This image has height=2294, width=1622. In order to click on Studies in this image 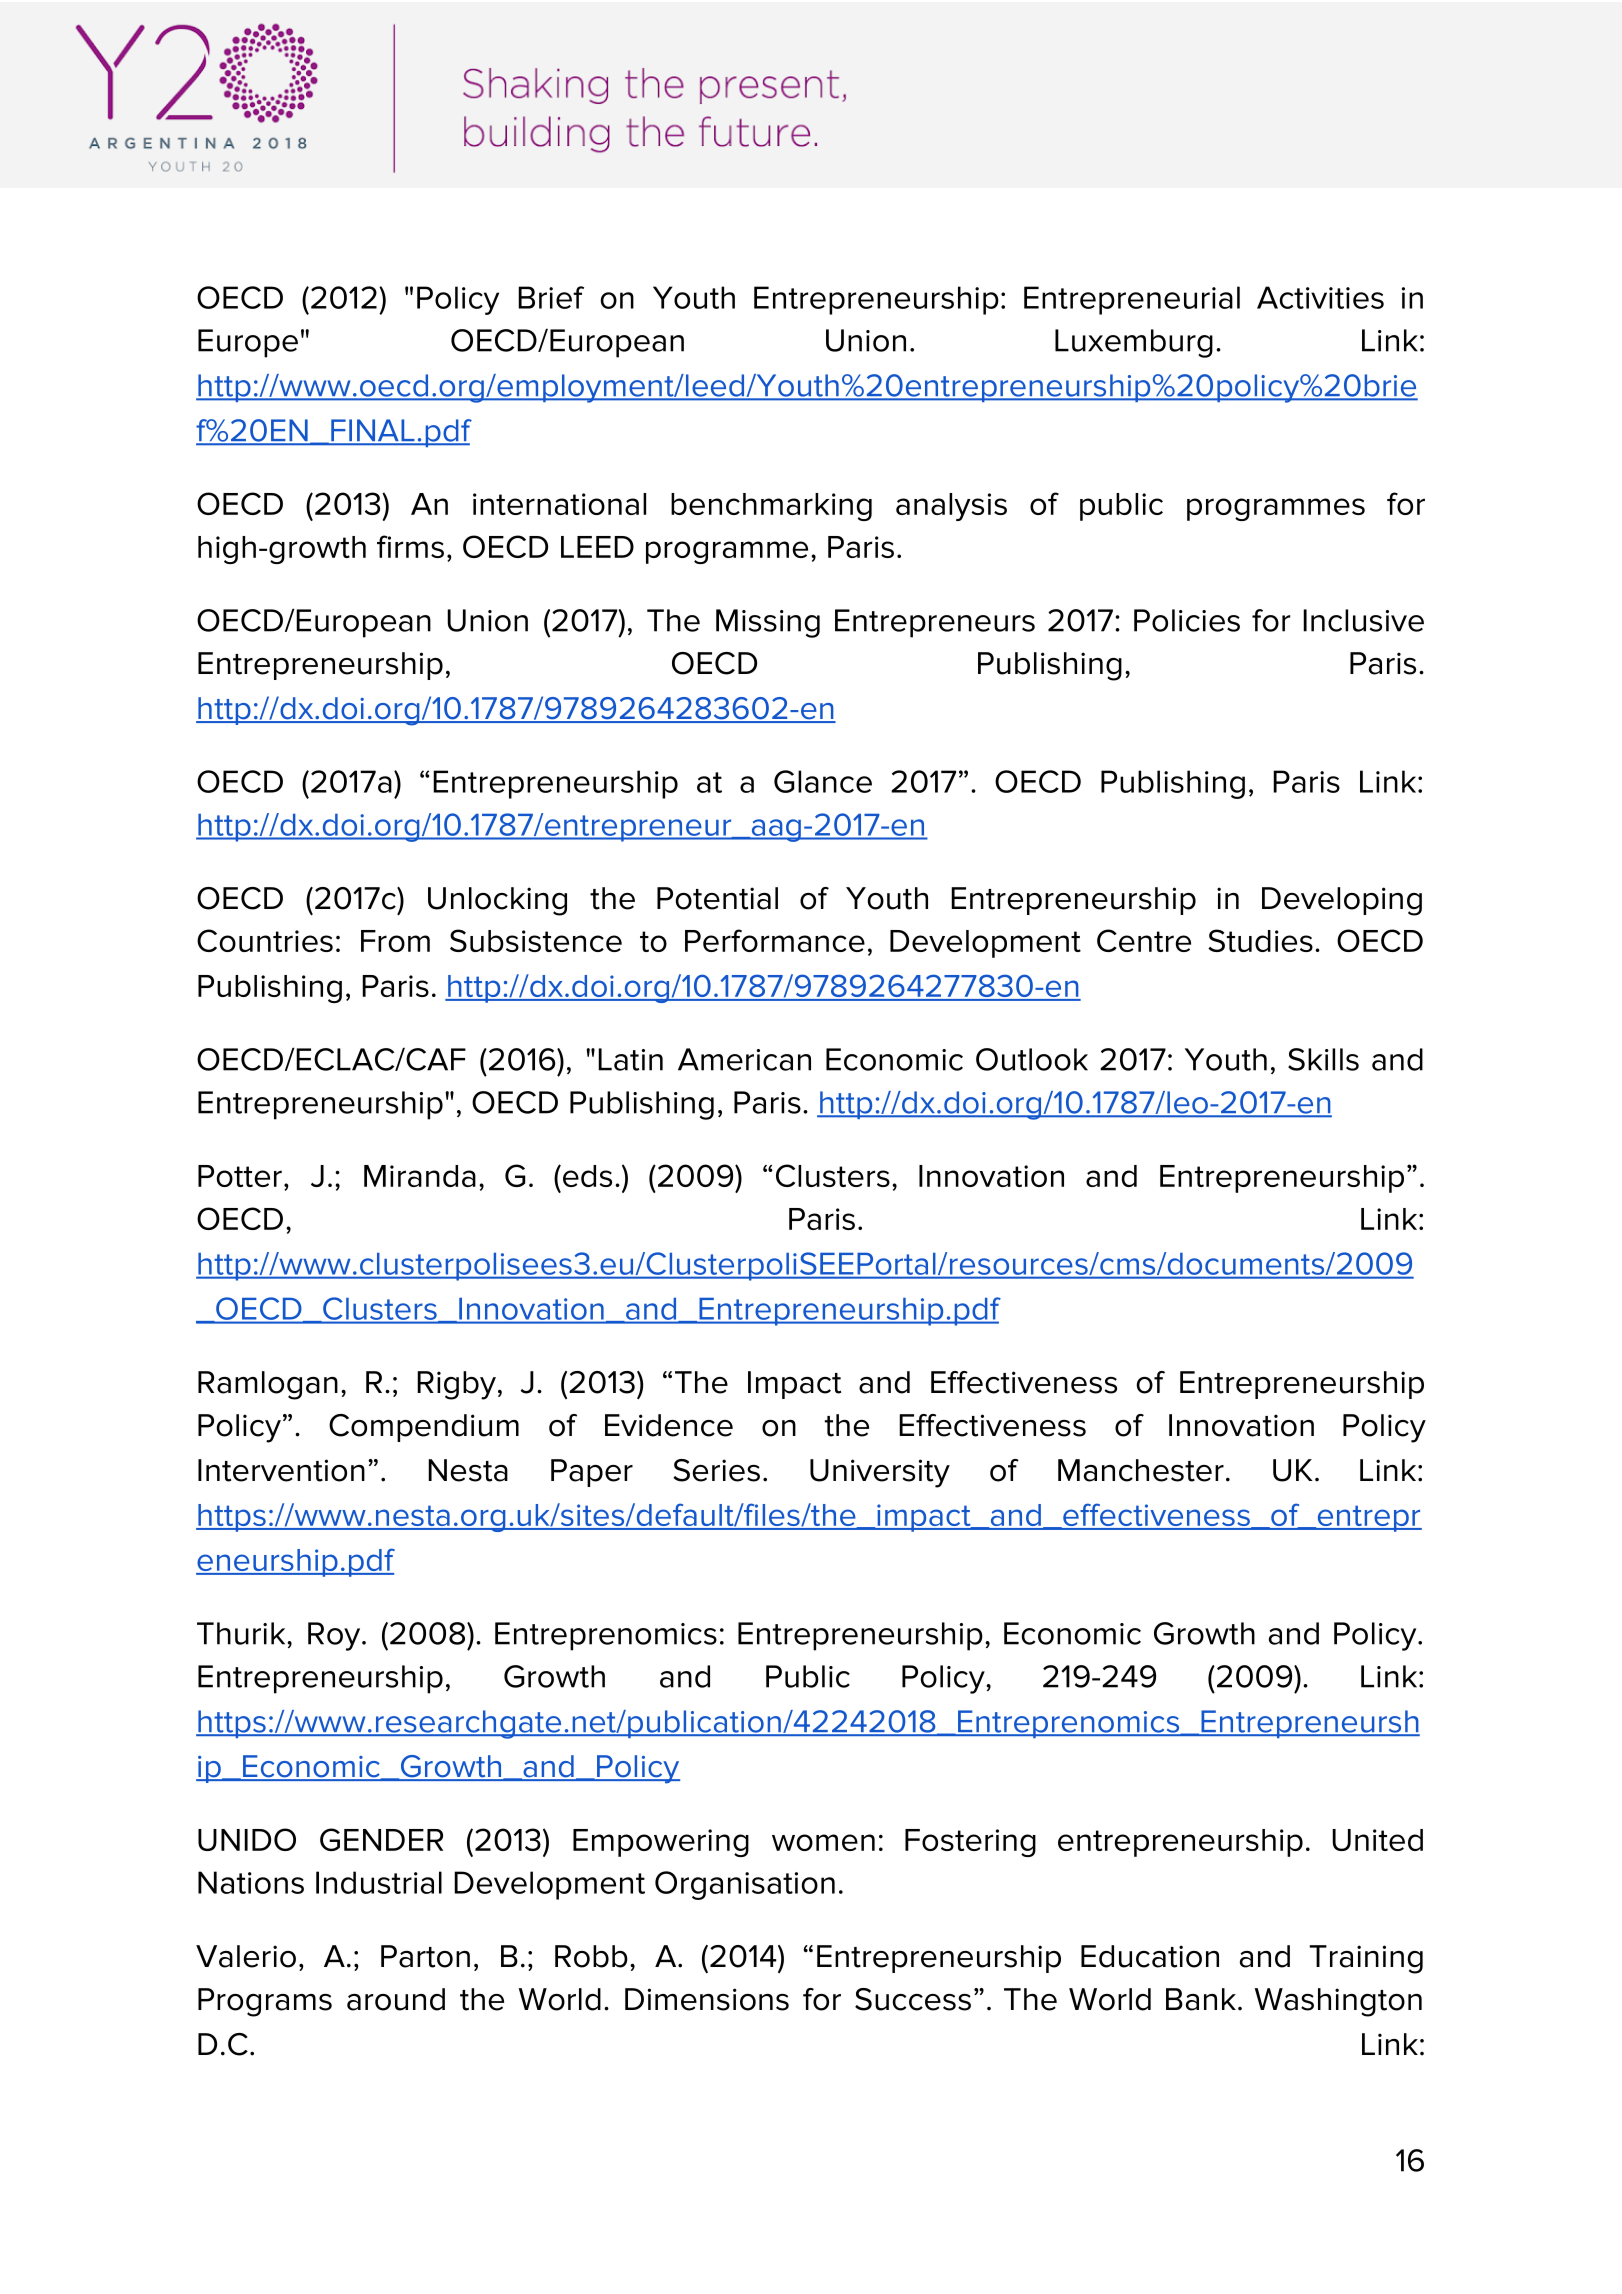, I will do `click(1260, 940)`.
